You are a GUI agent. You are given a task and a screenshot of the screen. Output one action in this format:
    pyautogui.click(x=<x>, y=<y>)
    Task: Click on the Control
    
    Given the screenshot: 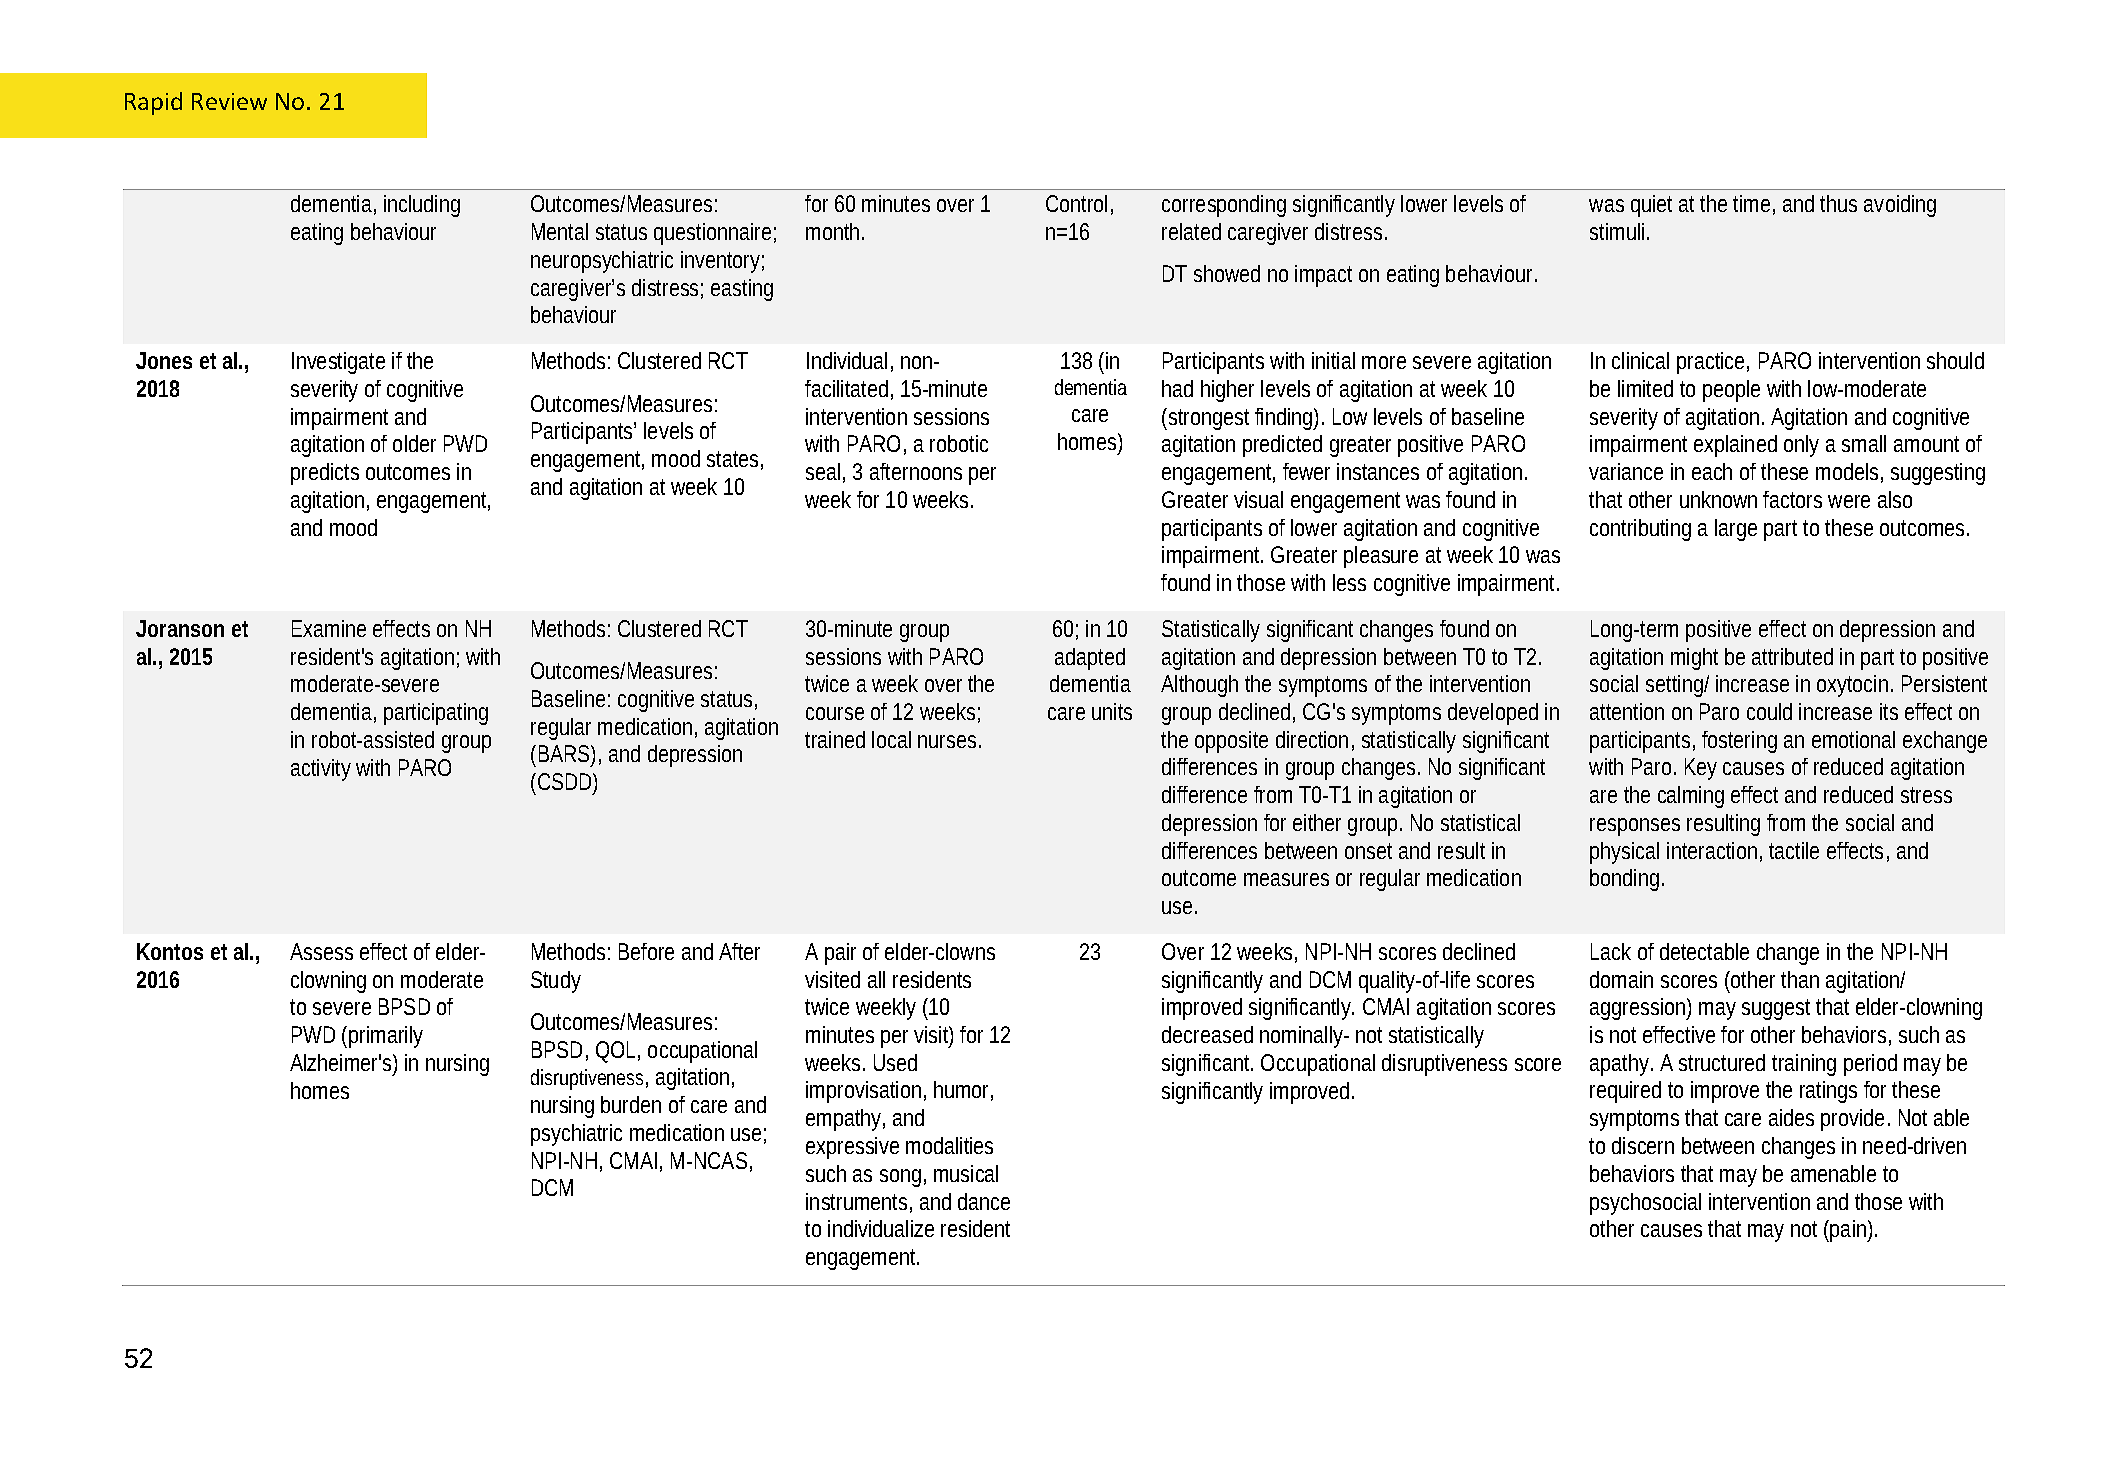 What is the action you would take?
    pyautogui.click(x=1076, y=203)
